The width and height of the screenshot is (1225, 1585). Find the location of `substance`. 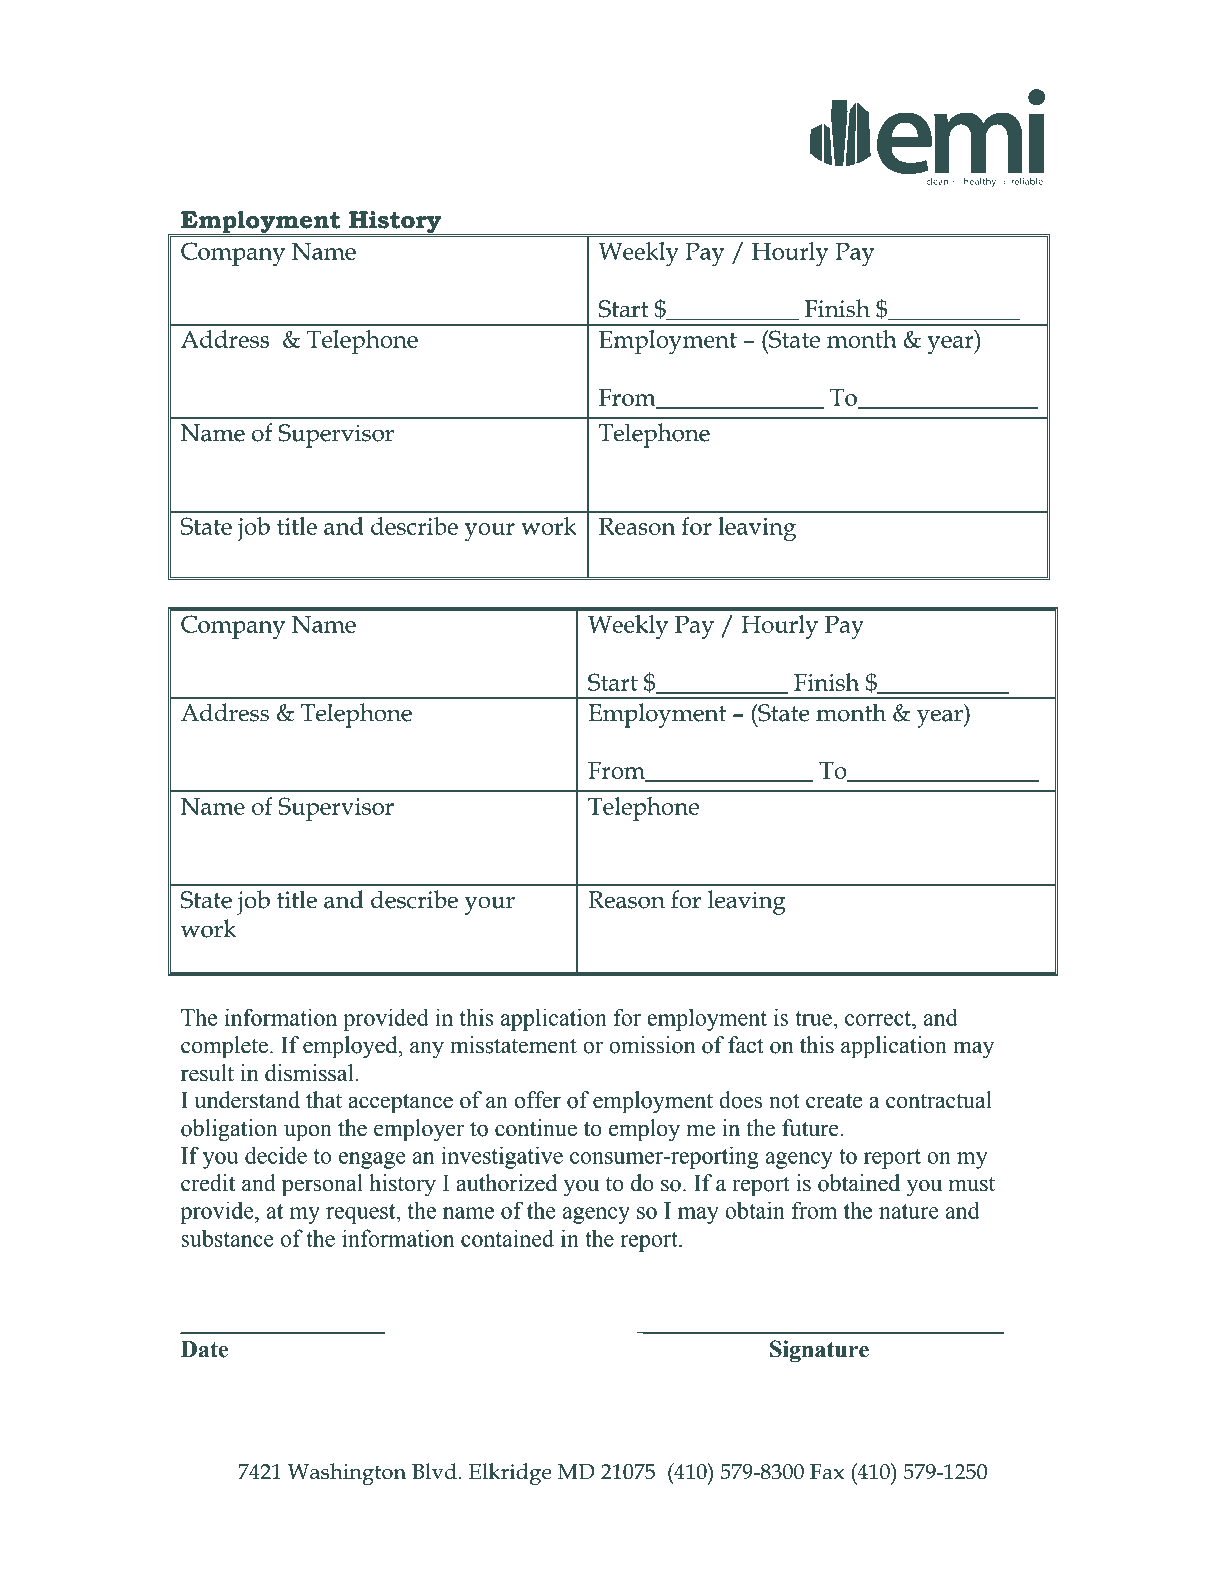

substance is located at coordinates (227, 1238).
